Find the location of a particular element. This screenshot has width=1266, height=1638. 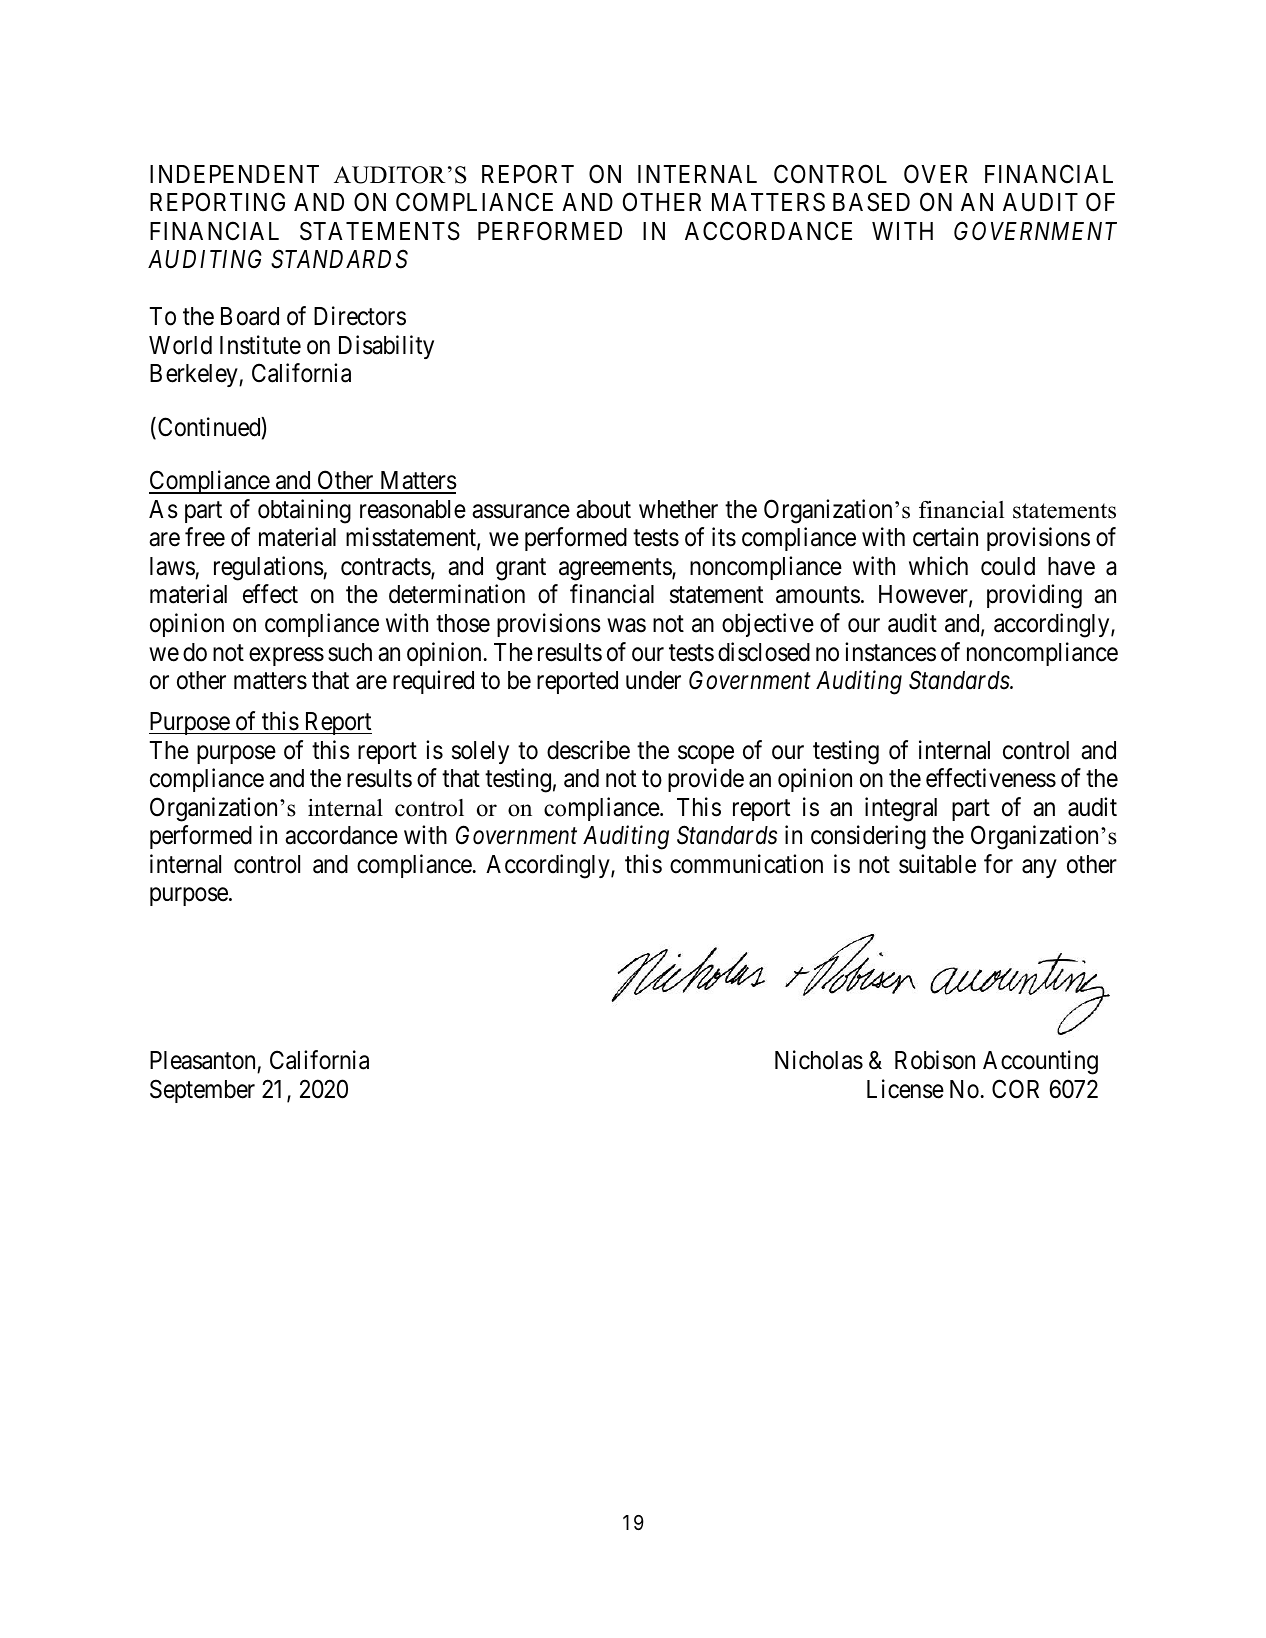

certain is located at coordinates (945, 537).
